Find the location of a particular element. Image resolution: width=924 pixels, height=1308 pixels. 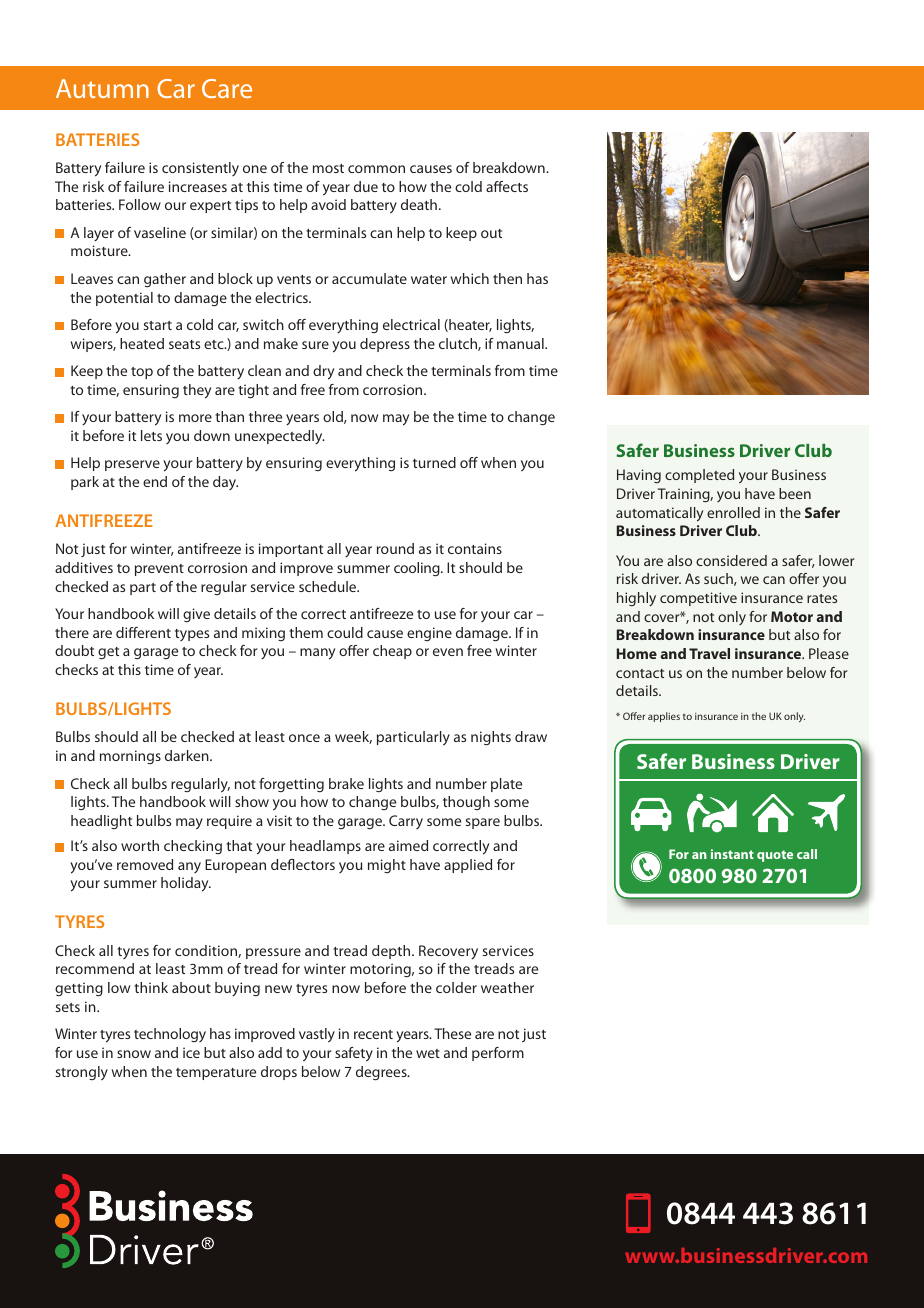

completed is located at coordinates (699, 476).
